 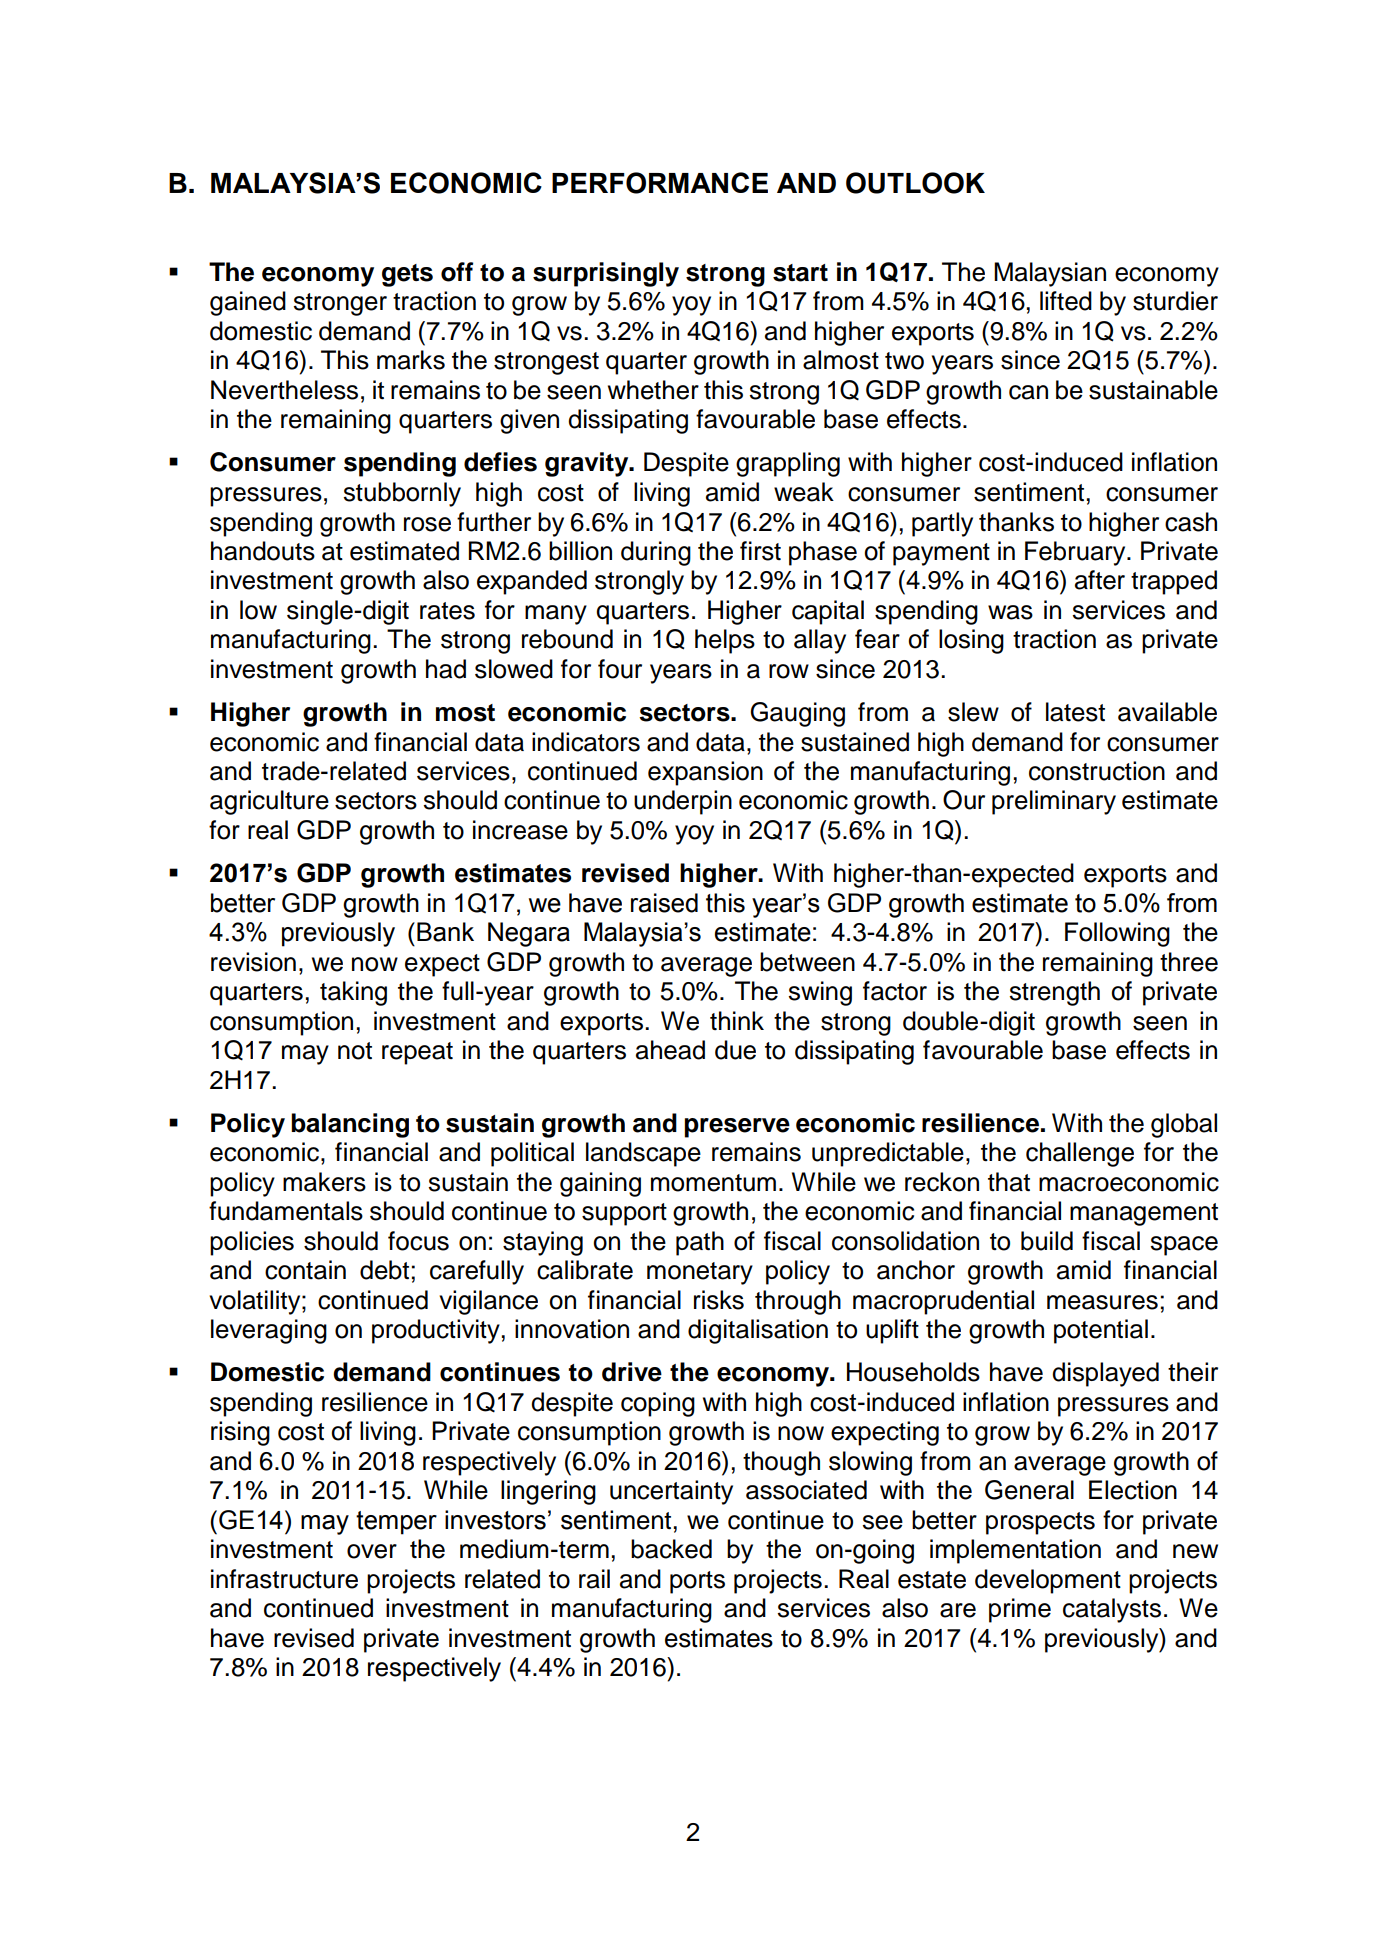 What do you see at coordinates (372, 1551) in the page?
I see `over` at bounding box center [372, 1551].
